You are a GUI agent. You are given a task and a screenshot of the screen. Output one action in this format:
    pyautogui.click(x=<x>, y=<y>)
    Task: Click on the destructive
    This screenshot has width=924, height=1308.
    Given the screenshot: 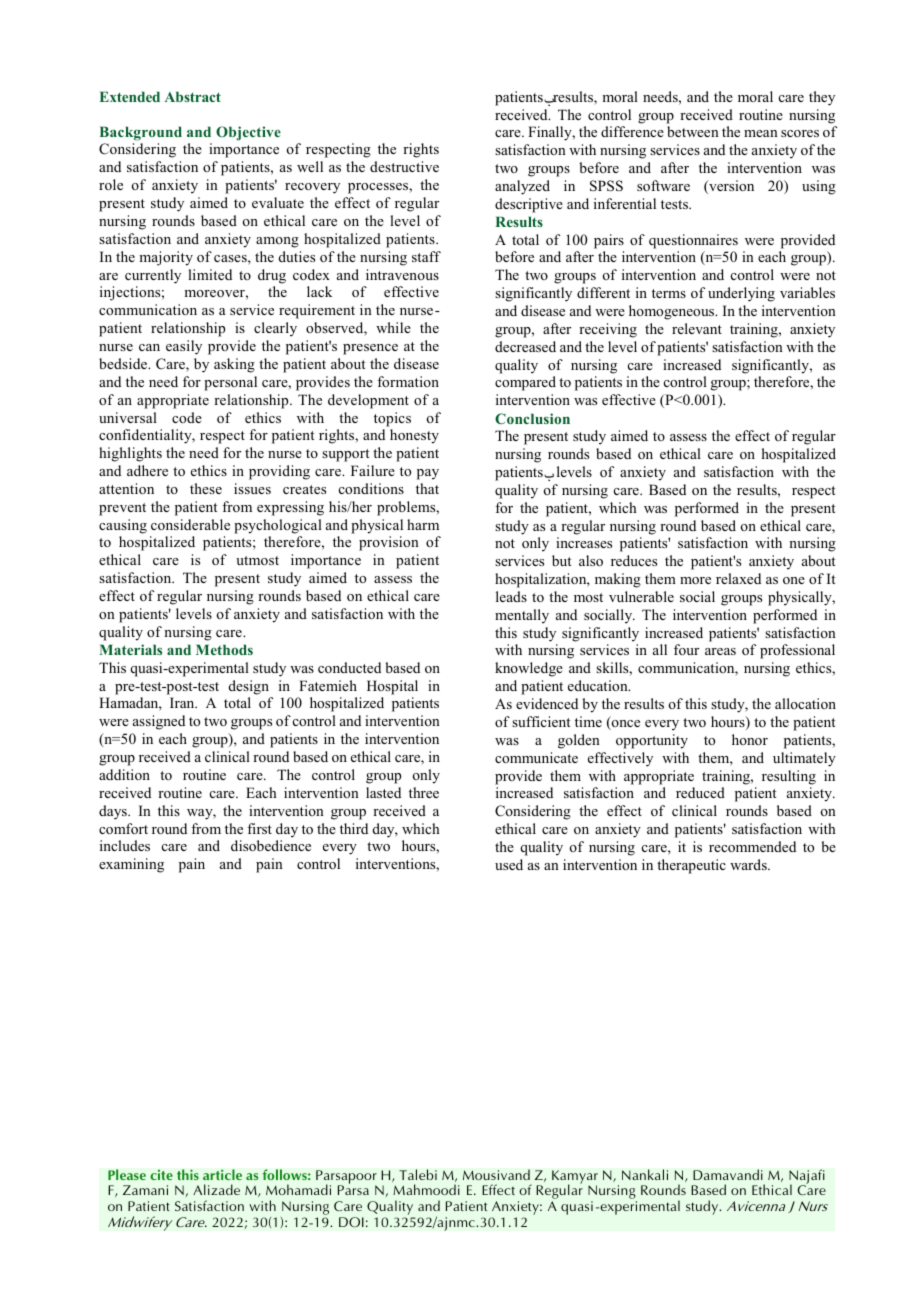 What is the action you would take?
    pyautogui.click(x=404, y=166)
